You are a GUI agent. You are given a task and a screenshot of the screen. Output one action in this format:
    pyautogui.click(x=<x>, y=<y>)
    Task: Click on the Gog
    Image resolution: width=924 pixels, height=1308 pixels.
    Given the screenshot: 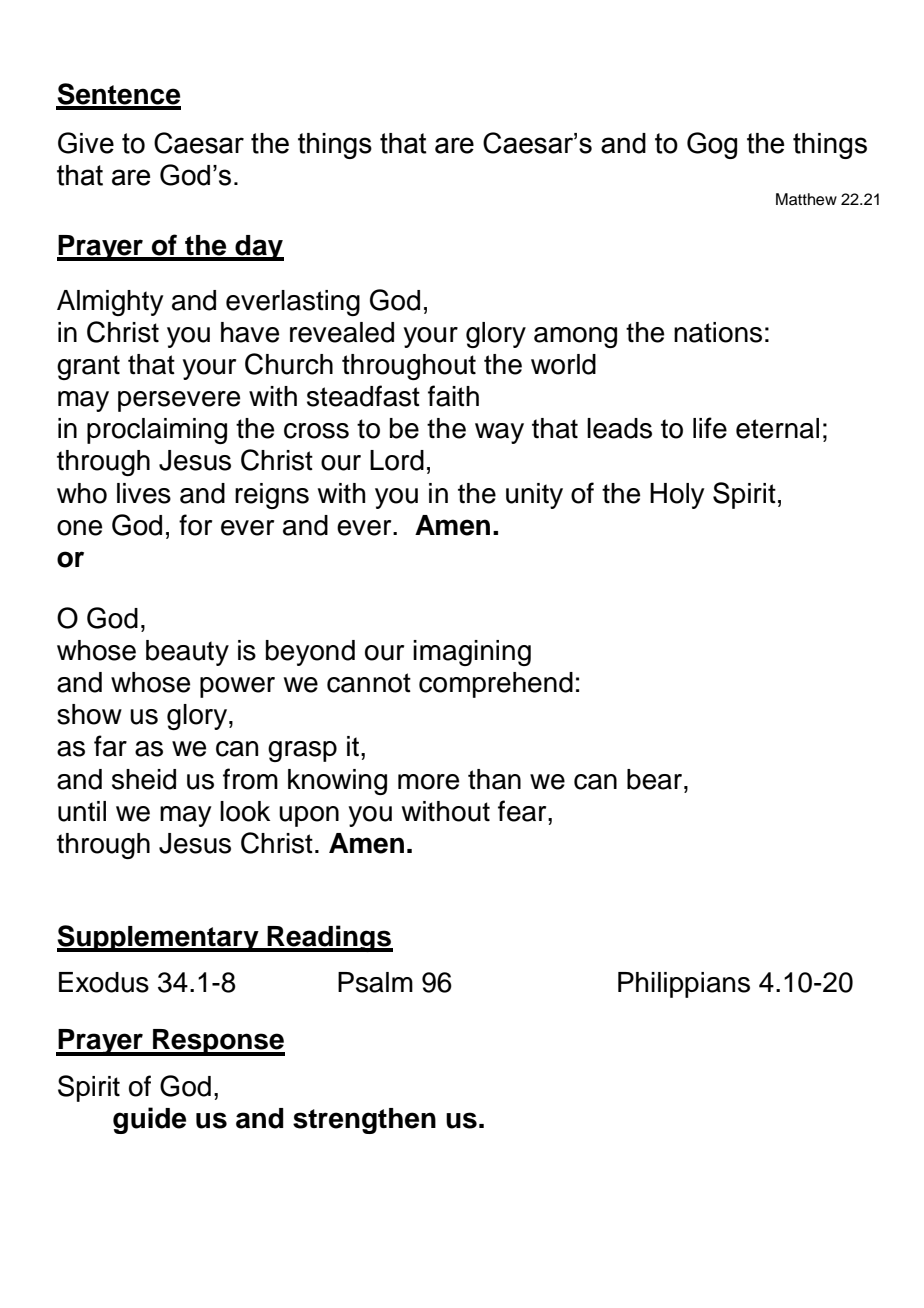 What is the action you would take?
    pyautogui.click(x=712, y=145)
